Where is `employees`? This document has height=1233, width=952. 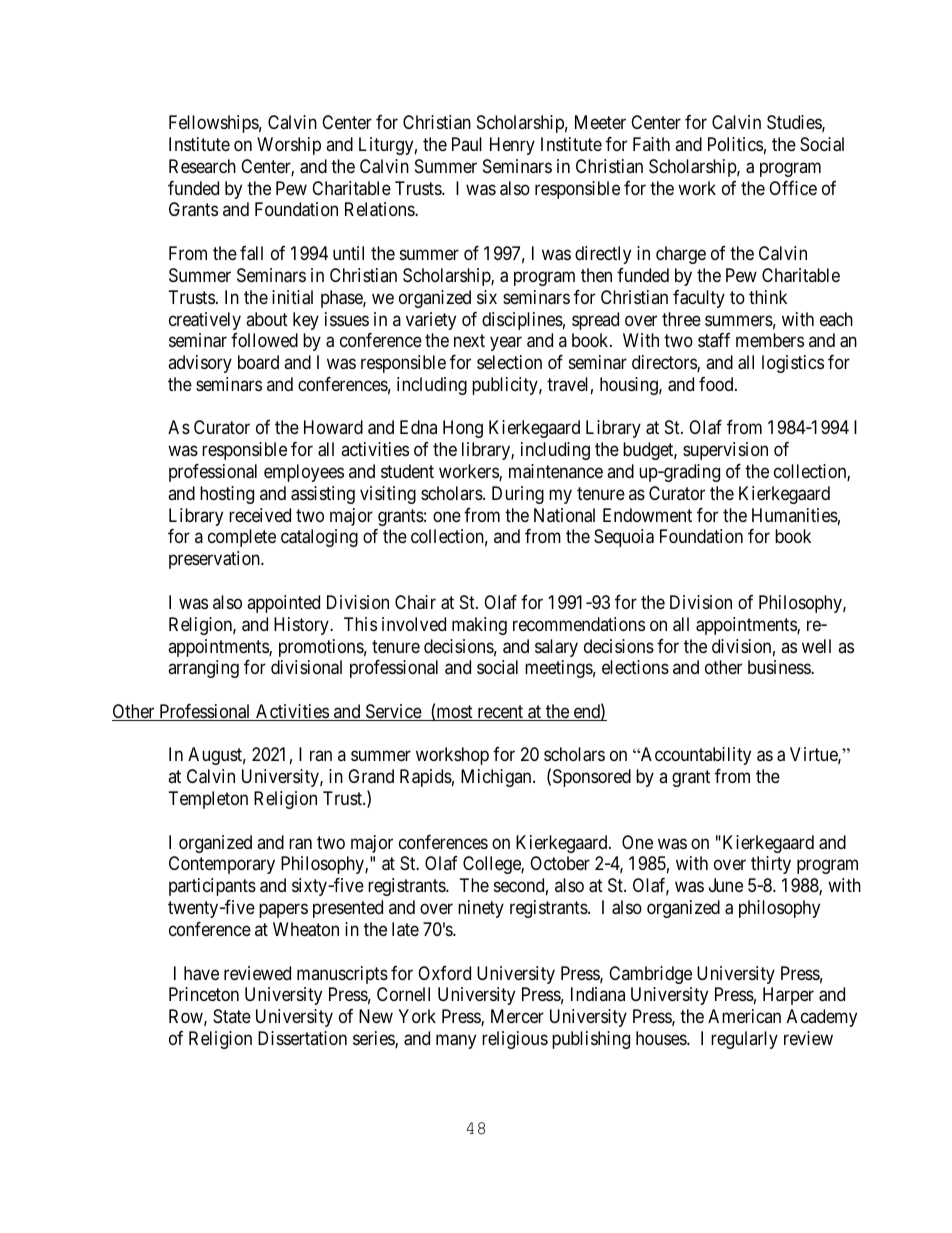 employees is located at coordinates (304, 473).
